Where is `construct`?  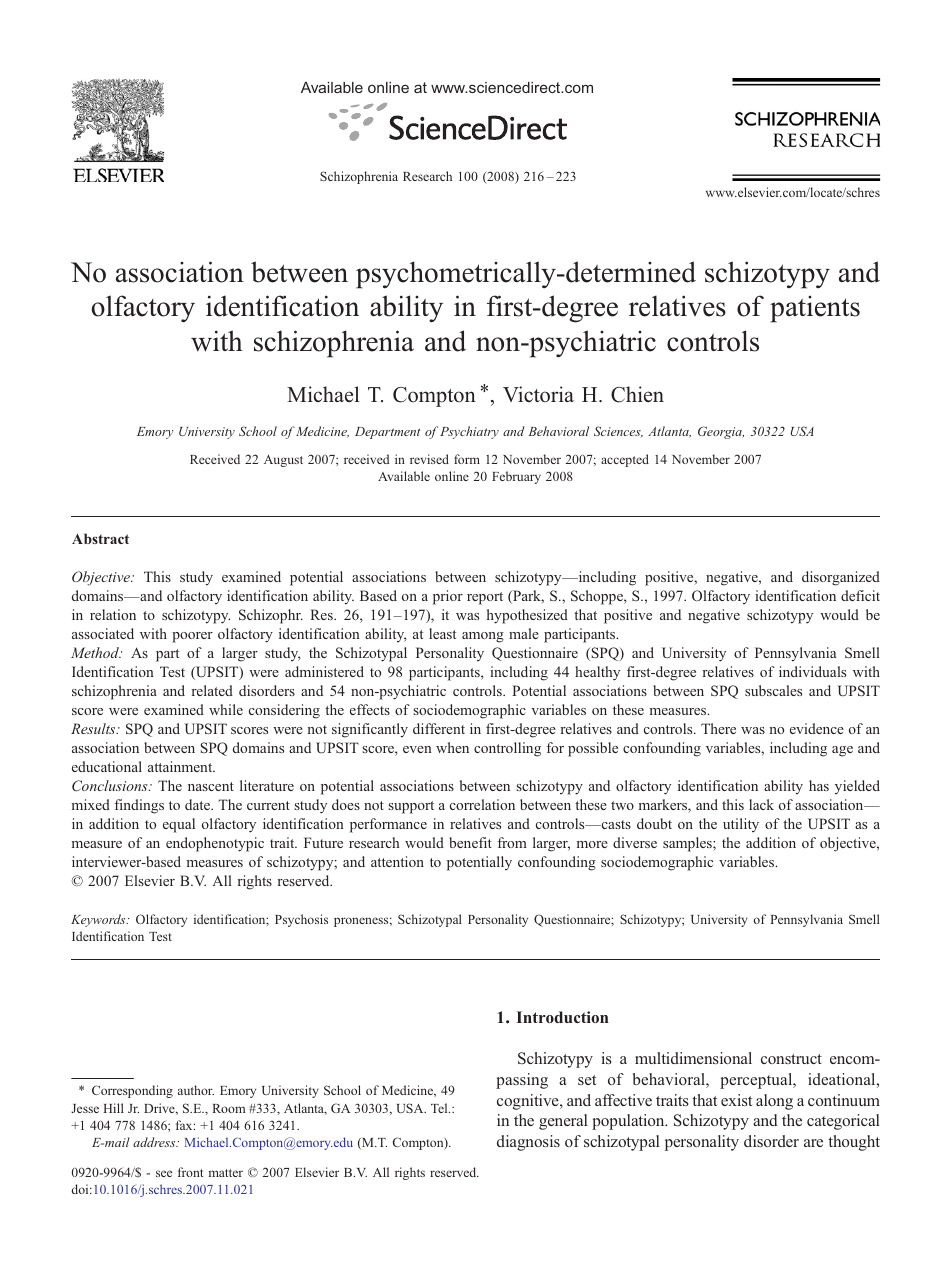
construct is located at coordinates (791, 1059).
